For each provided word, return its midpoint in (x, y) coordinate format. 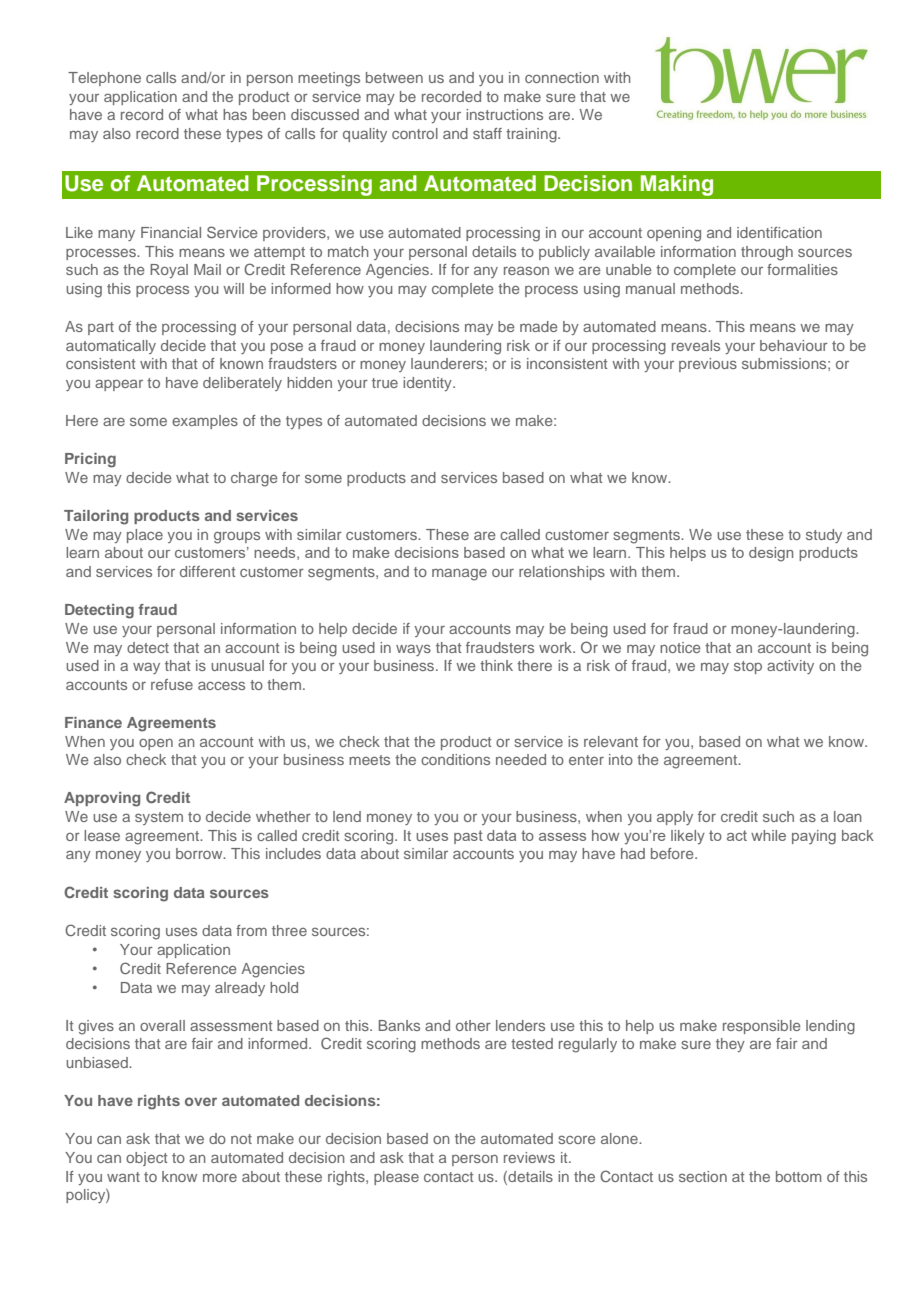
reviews (529, 1157)
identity (428, 384)
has (235, 114)
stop (748, 667)
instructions (504, 114)
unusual (237, 665)
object (146, 1159)
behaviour (794, 345)
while (768, 835)
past (468, 837)
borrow (200, 853)
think (496, 665)
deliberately (242, 384)
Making (677, 185)
